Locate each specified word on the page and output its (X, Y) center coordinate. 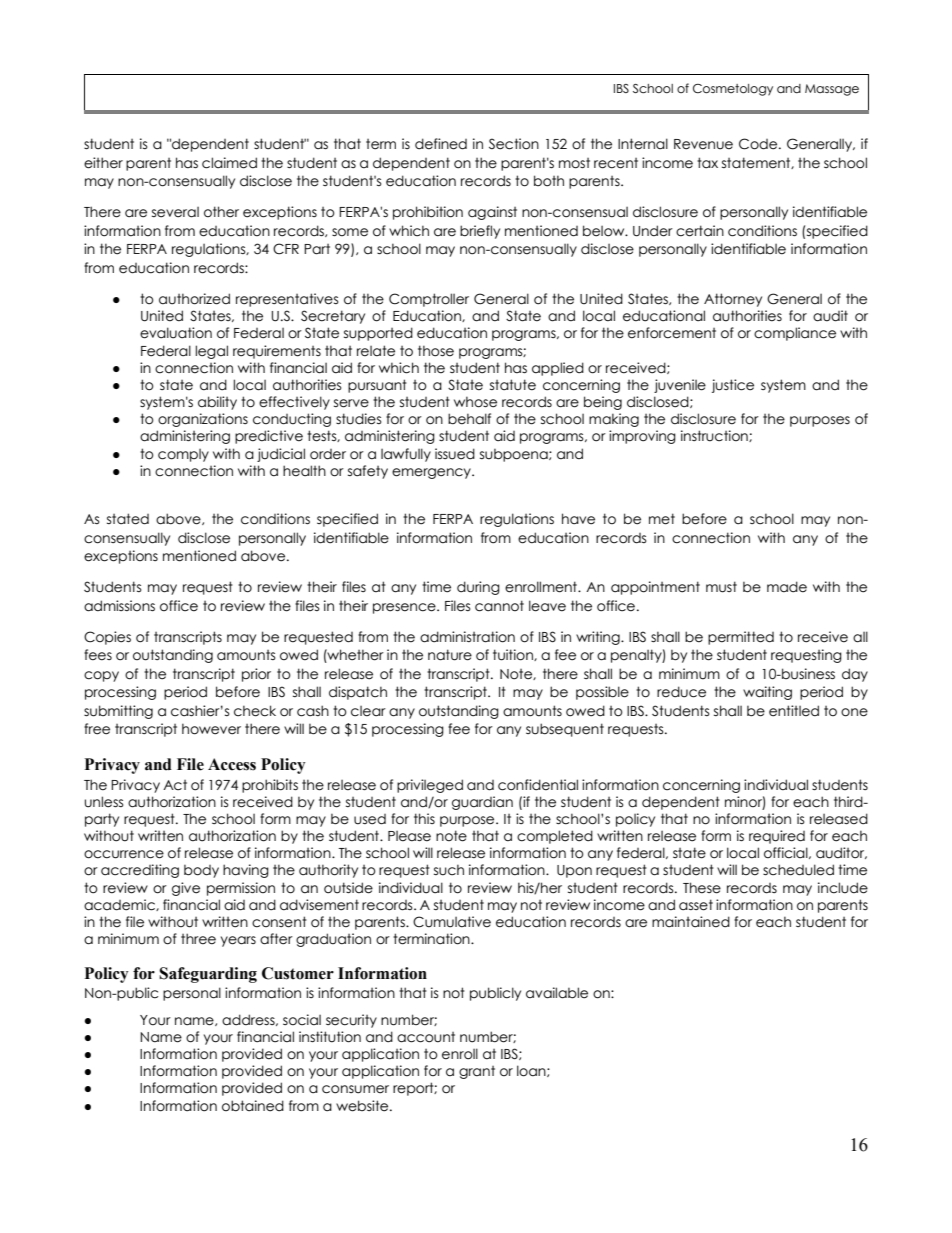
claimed (229, 163)
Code (759, 144)
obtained (253, 1106)
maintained (691, 922)
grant (477, 1072)
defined (441, 144)
